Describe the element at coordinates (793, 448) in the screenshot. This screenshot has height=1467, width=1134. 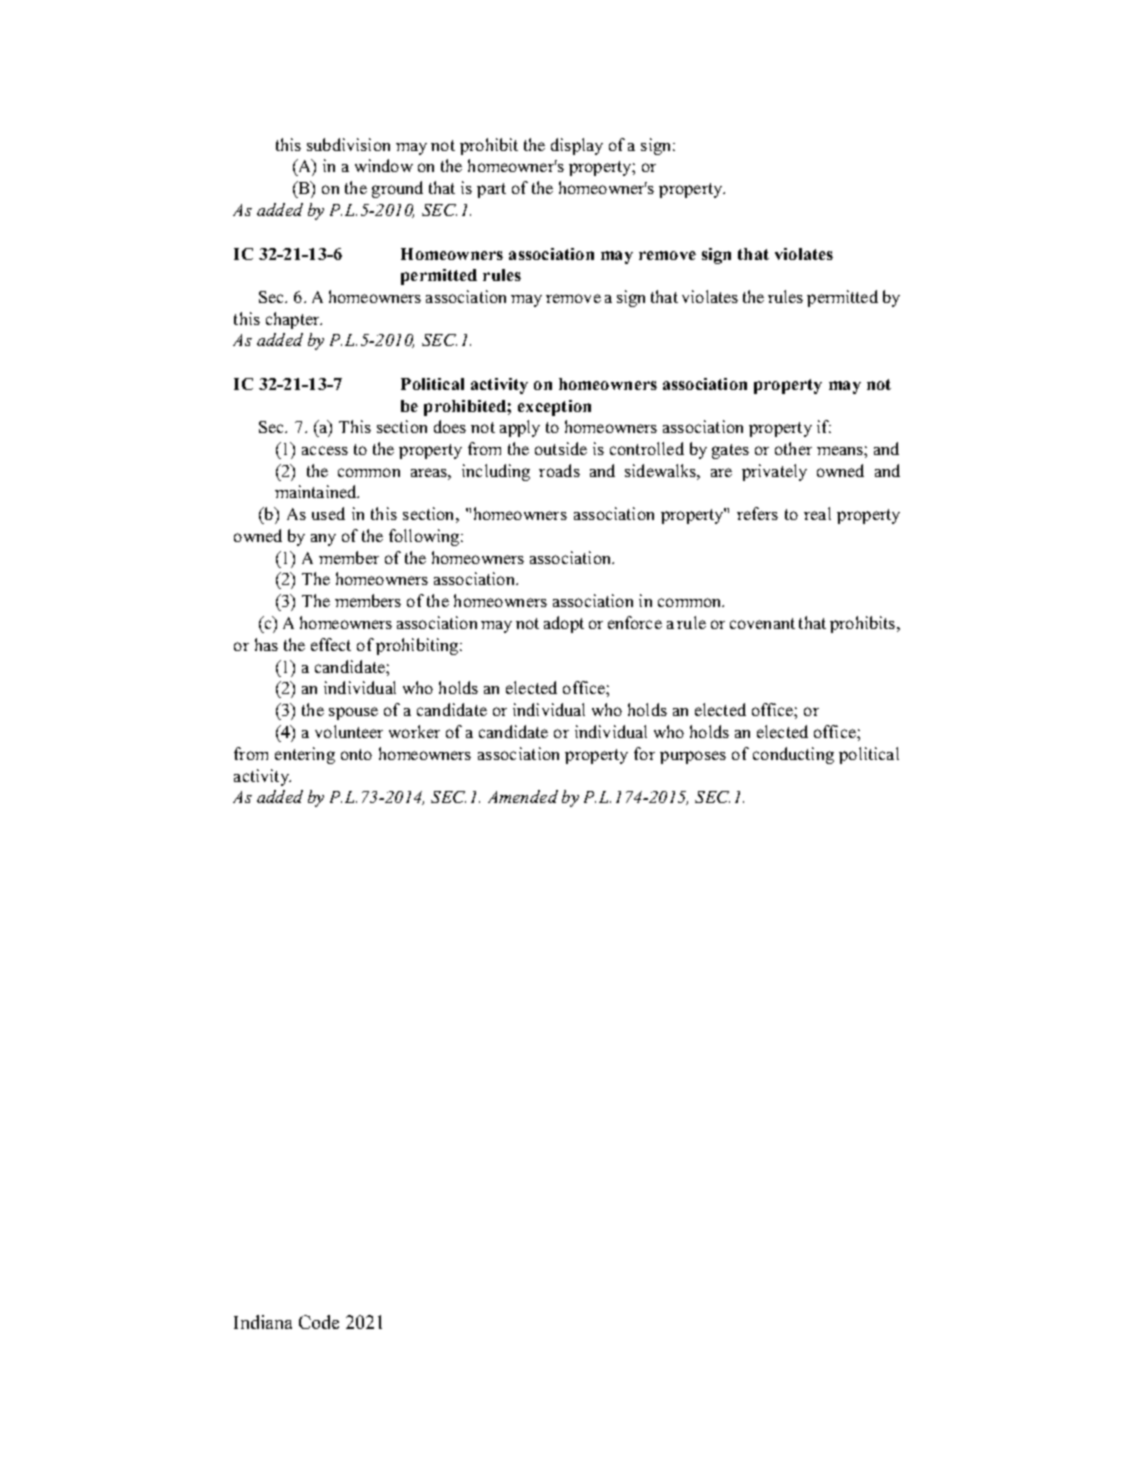
I see `other` at that location.
